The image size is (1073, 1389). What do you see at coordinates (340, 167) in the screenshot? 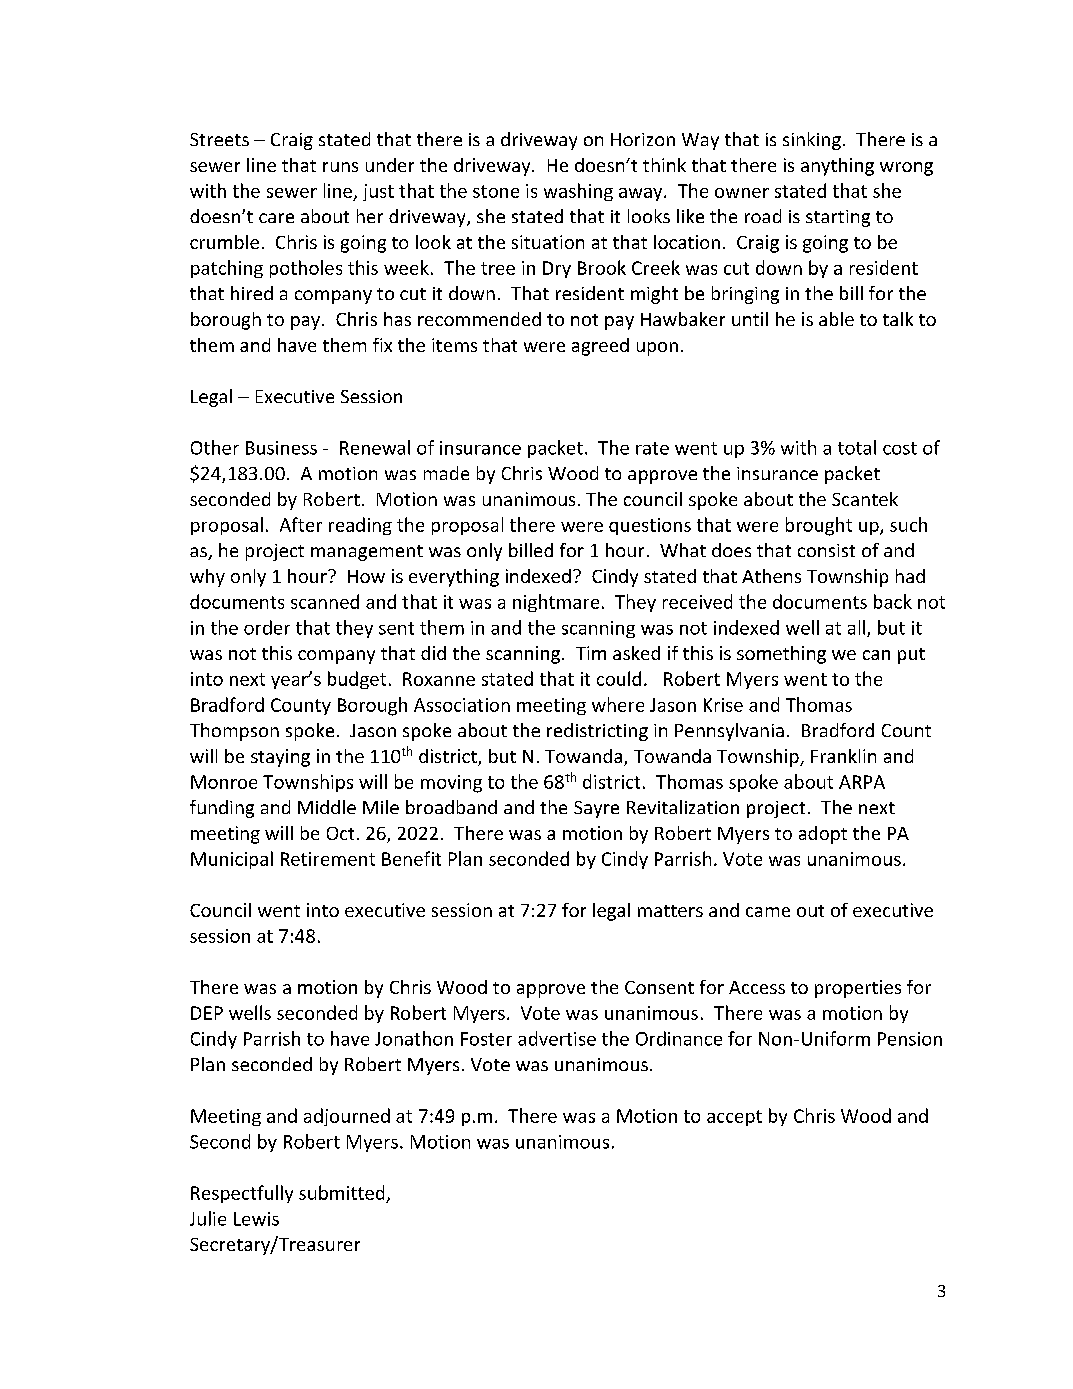
I see `runs` at bounding box center [340, 167].
